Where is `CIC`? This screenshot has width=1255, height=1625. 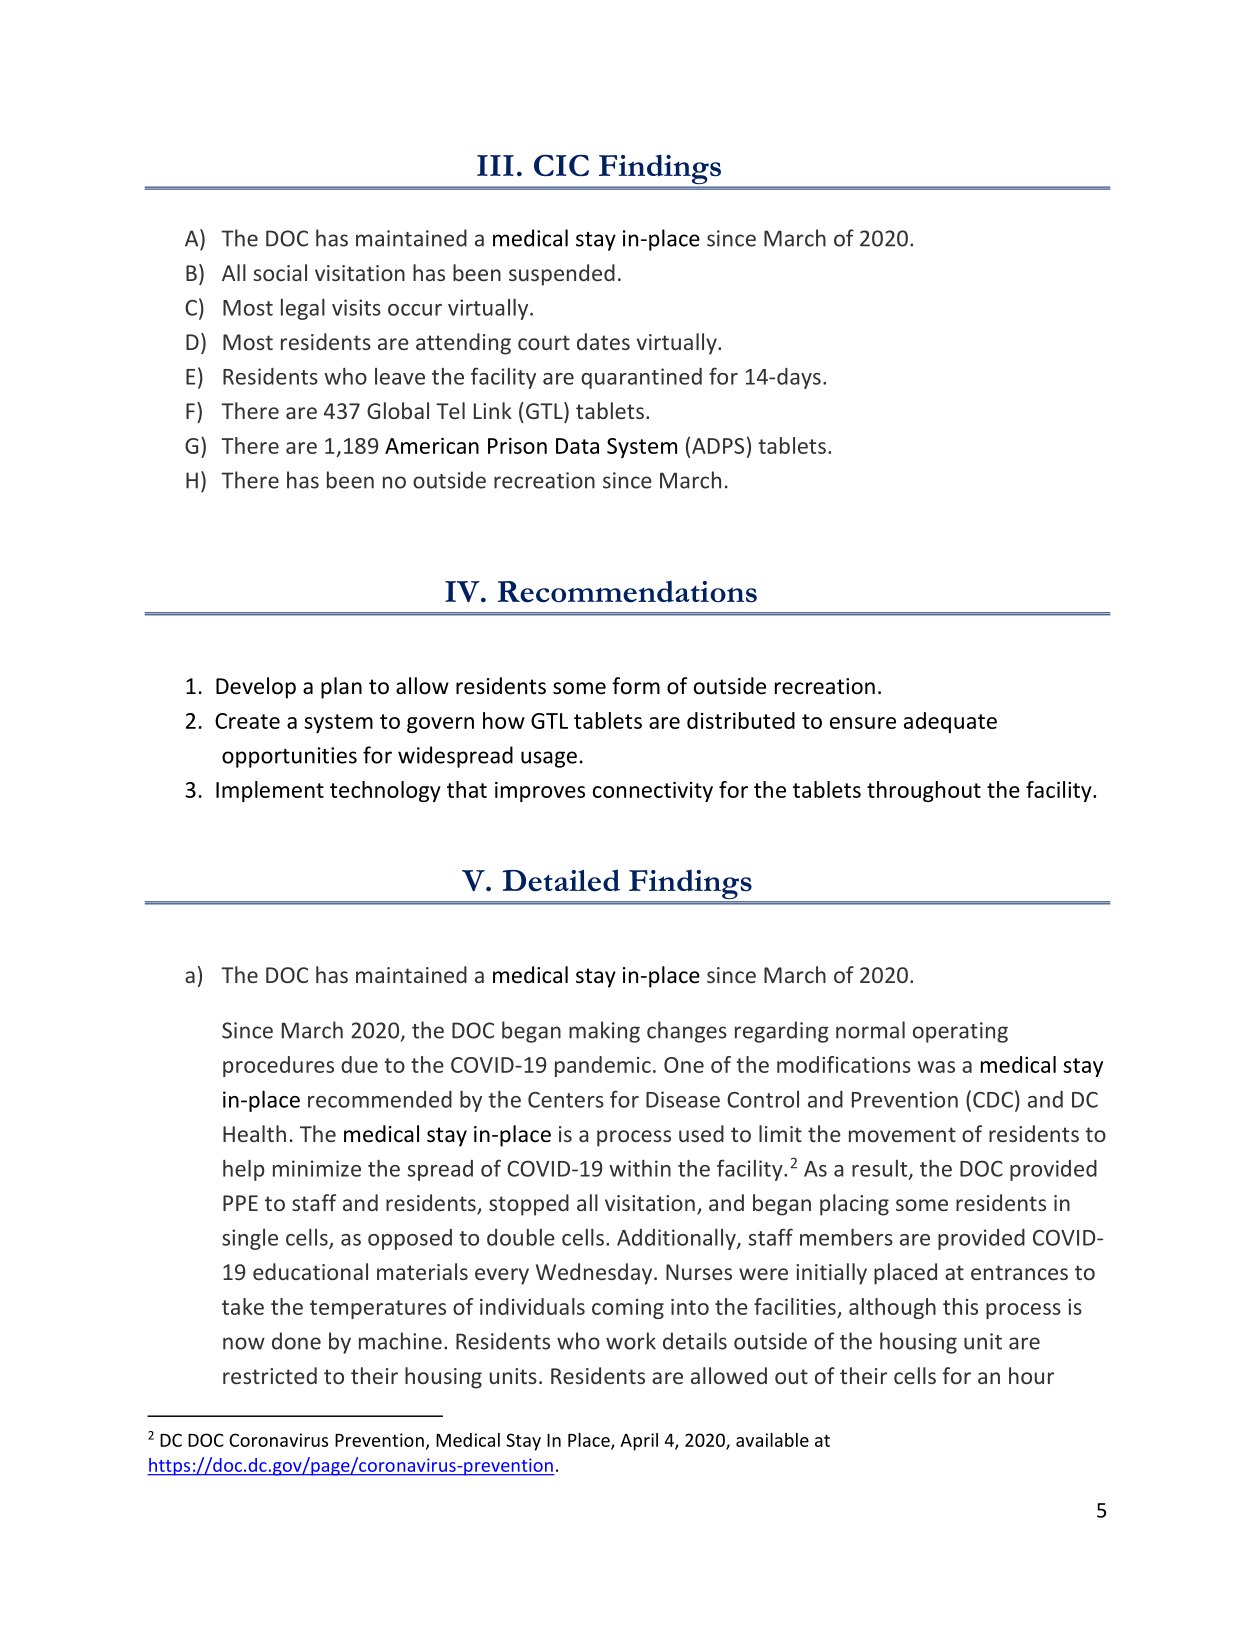 CIC is located at coordinates (561, 165).
